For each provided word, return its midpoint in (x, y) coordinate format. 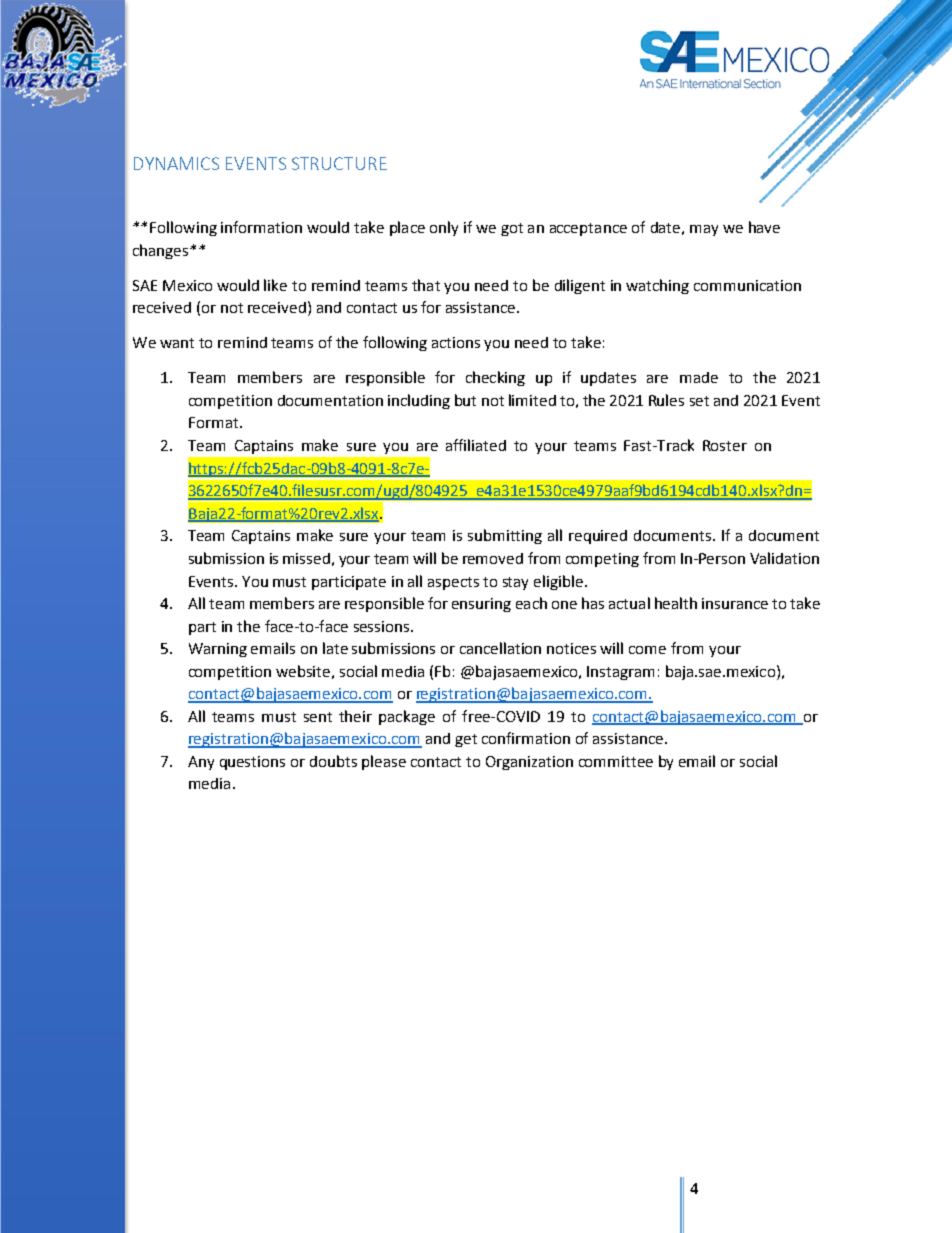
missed (306, 558)
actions (456, 342)
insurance (735, 603)
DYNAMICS (176, 163)
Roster (725, 445)
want (177, 343)
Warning (218, 650)
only (444, 228)
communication (747, 285)
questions (252, 763)
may (704, 230)
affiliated (476, 445)
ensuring (481, 605)
